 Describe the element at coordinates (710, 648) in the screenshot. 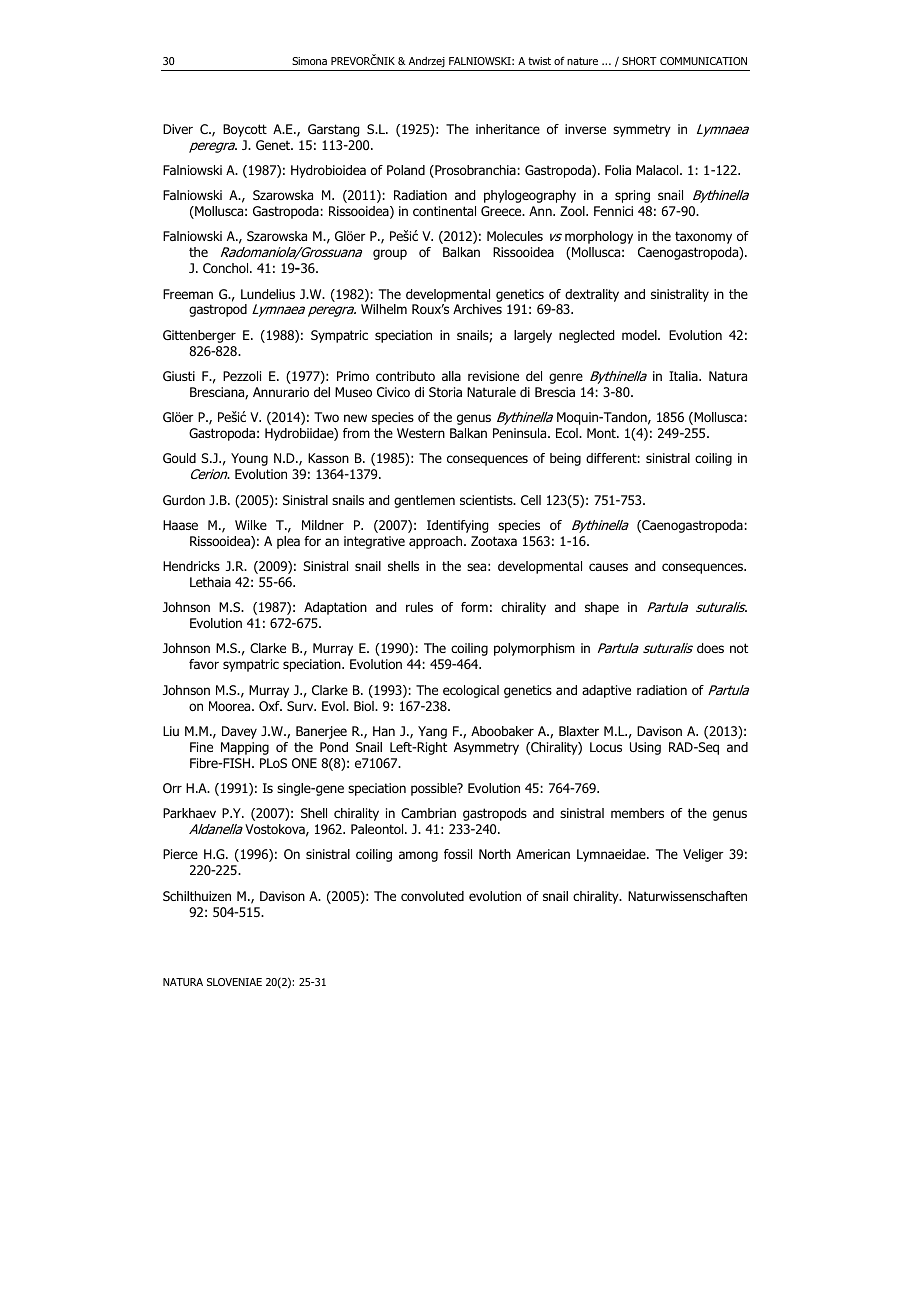

I see `does` at that location.
